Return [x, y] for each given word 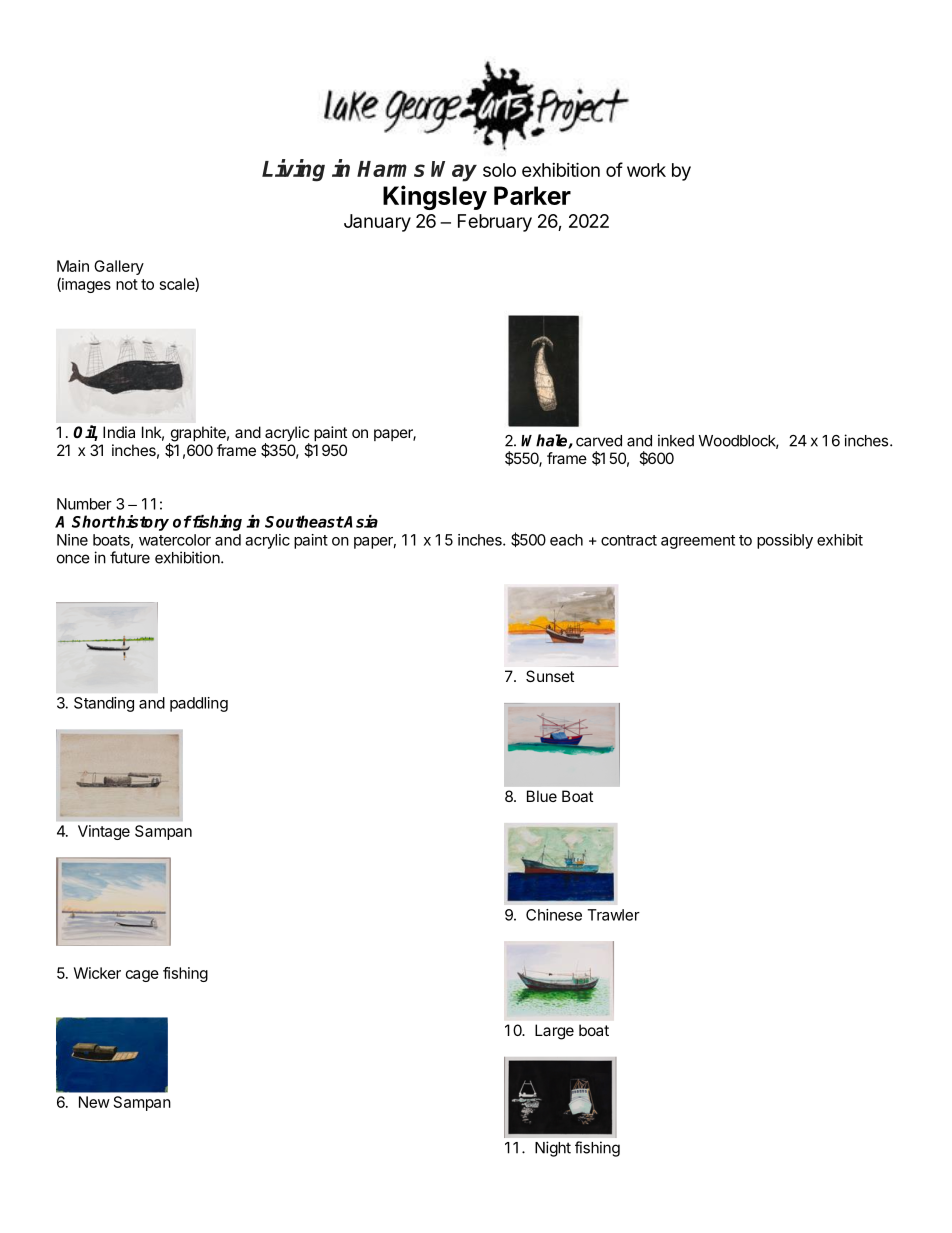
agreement [698, 542]
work [646, 170]
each [566, 540]
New [94, 1102]
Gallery [119, 267]
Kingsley [435, 197]
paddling [199, 704]
